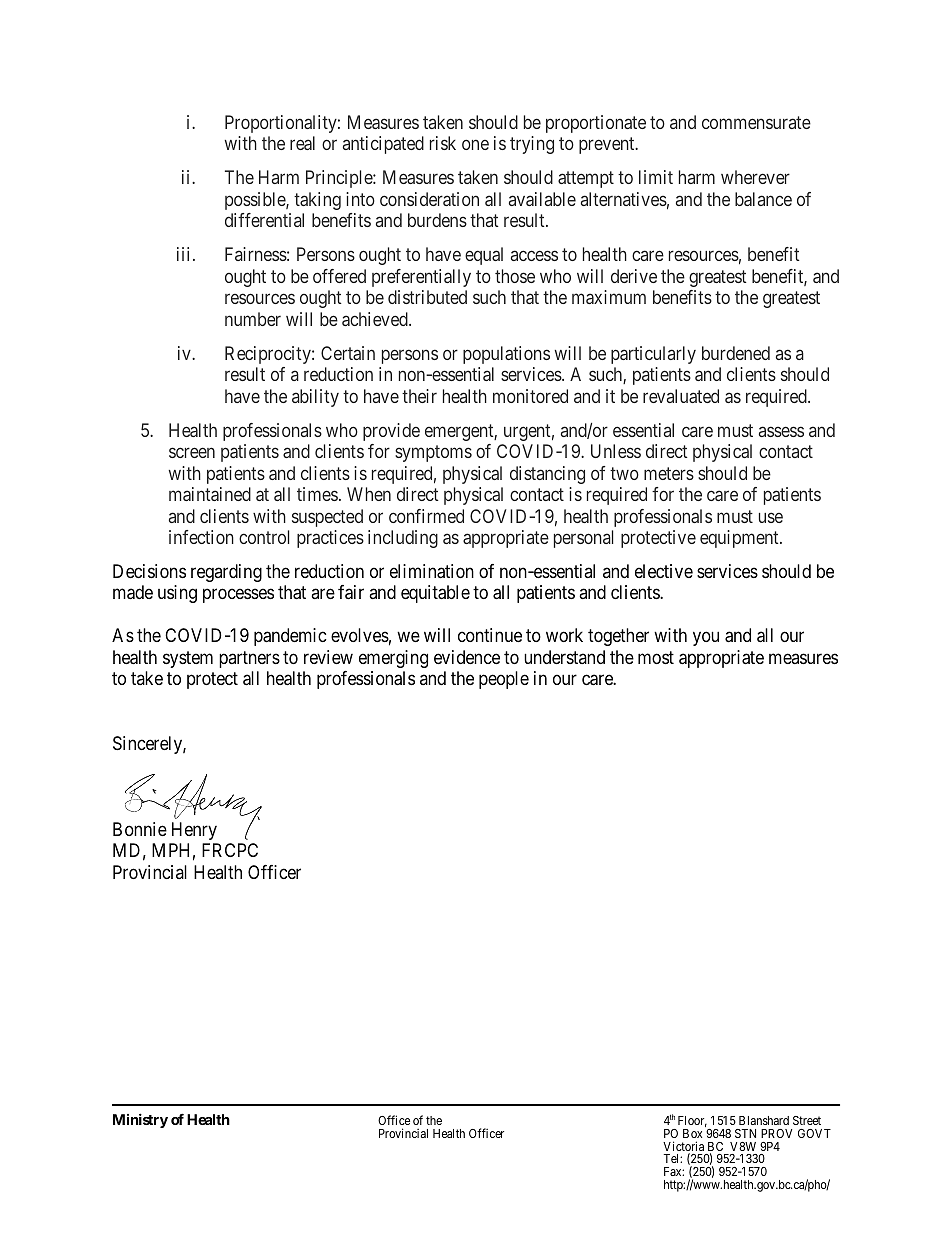 Image resolution: width=952 pixels, height=1233 pixels. Describe the element at coordinates (745, 1133) in the screenshot. I see `STN` at that location.
